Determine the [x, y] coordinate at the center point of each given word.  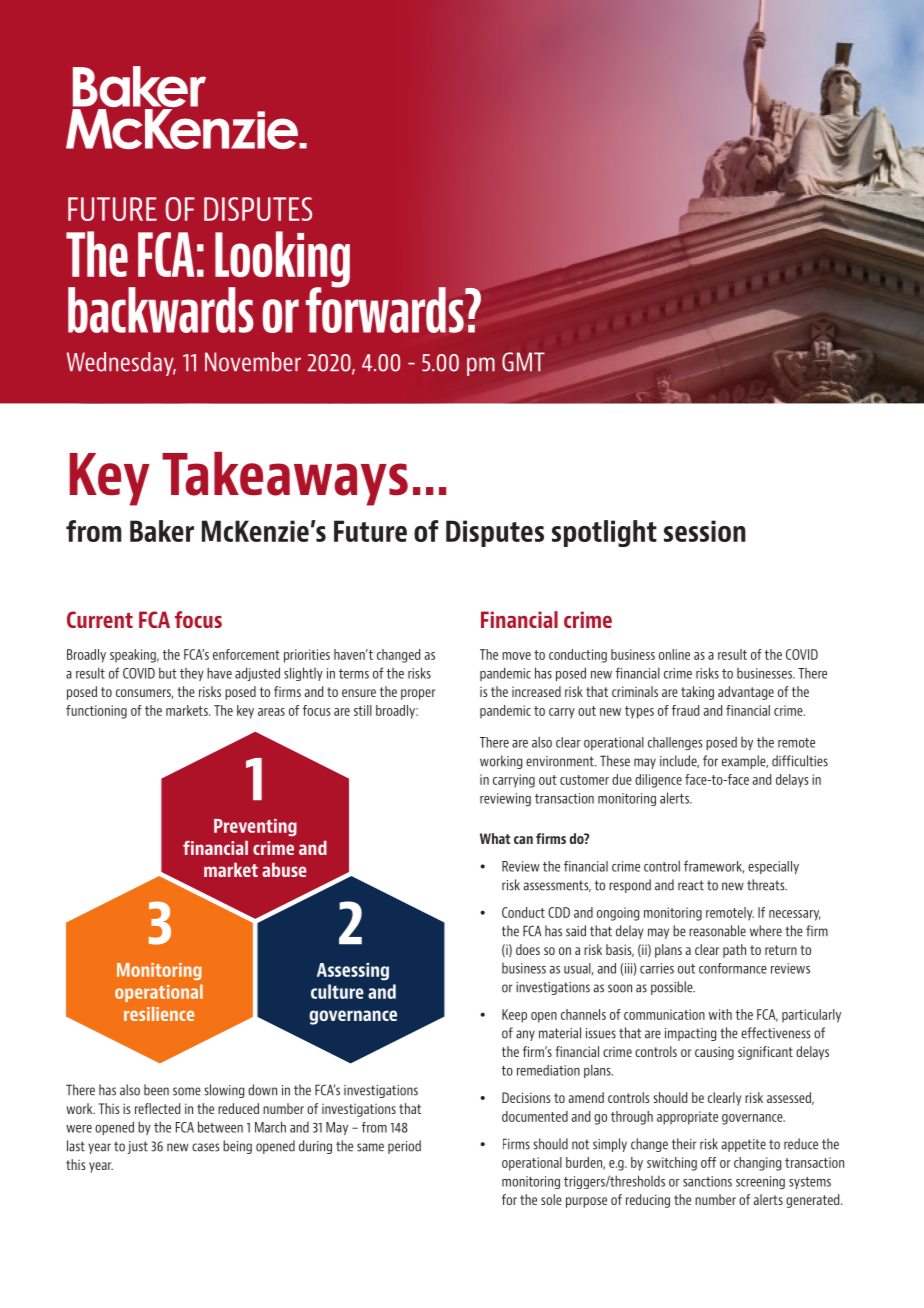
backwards [161, 310]
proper [418, 694]
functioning [96, 712]
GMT [523, 362]
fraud [685, 710]
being [237, 1147]
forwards [386, 309]
